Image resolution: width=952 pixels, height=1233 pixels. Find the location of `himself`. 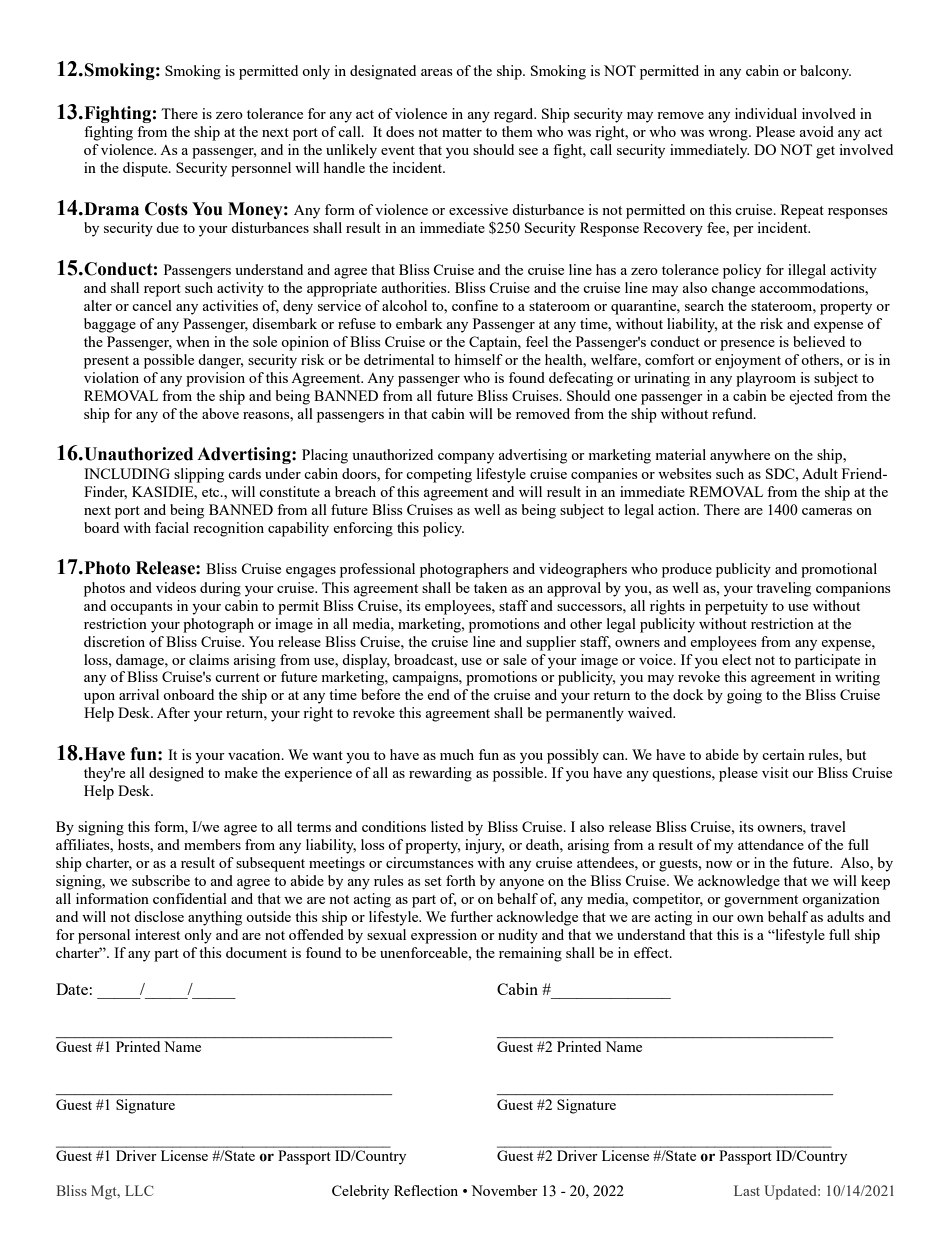

himself is located at coordinates (479, 359).
